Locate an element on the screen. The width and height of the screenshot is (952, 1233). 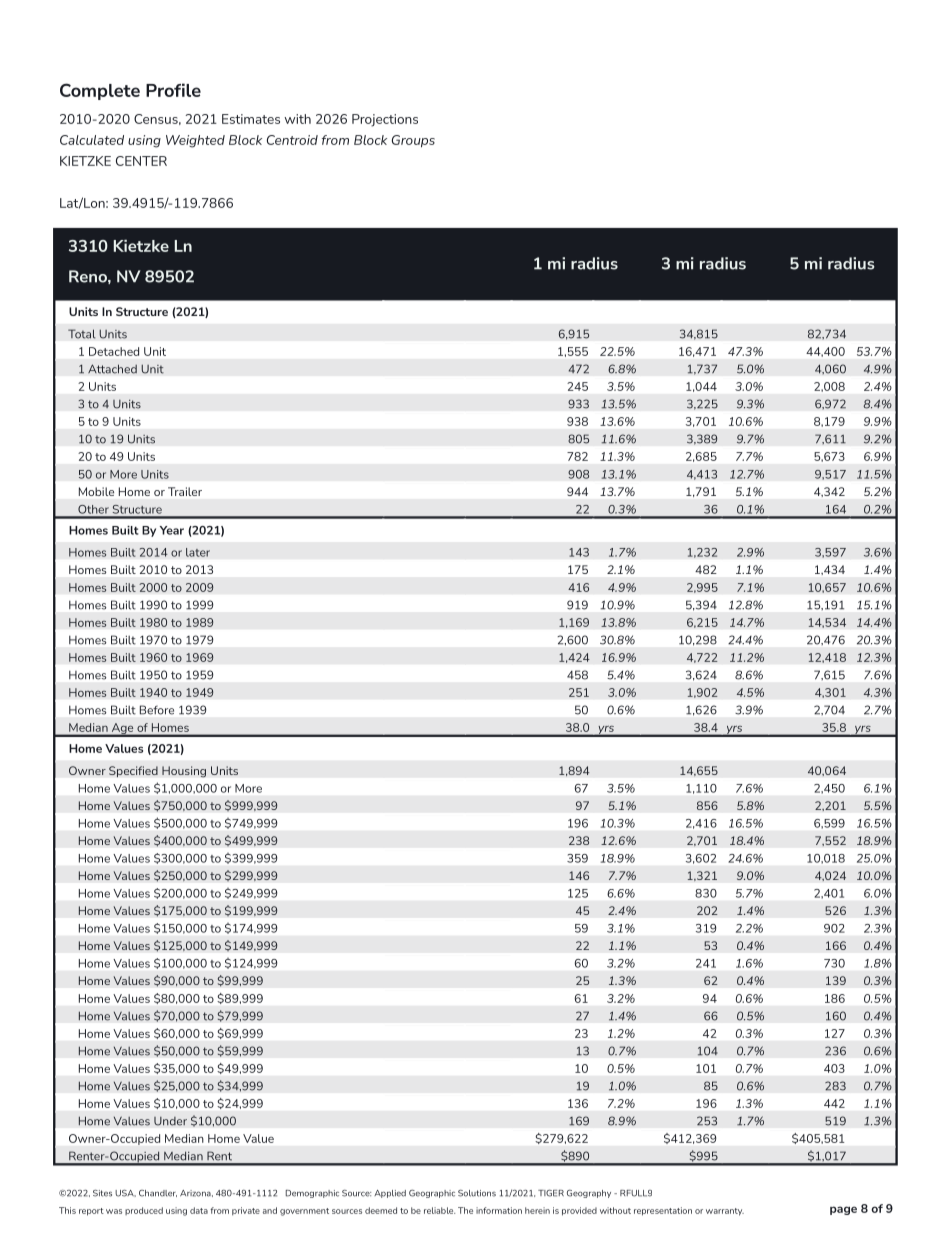
Before is located at coordinates (157, 710).
